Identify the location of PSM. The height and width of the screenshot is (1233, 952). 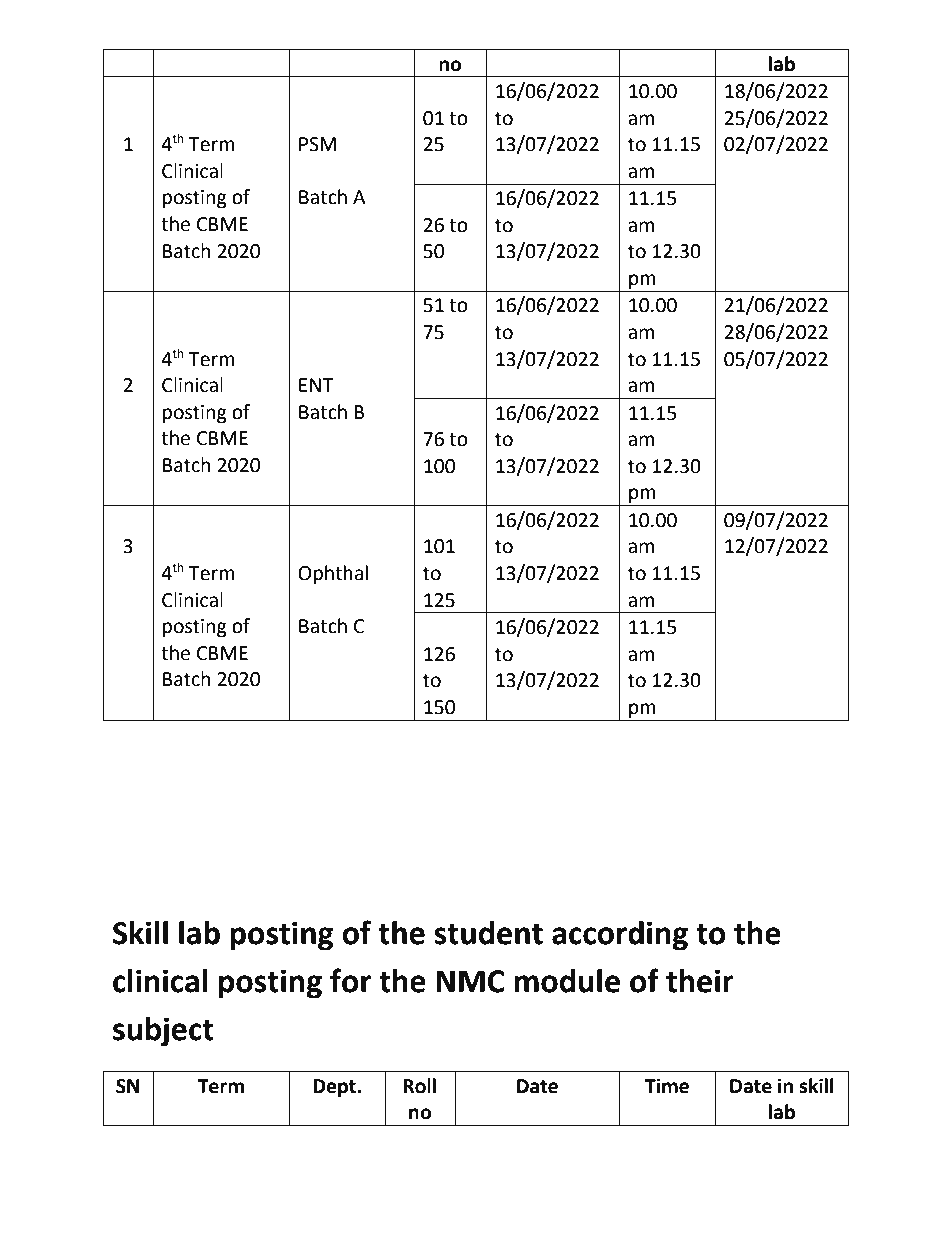
(317, 144).
